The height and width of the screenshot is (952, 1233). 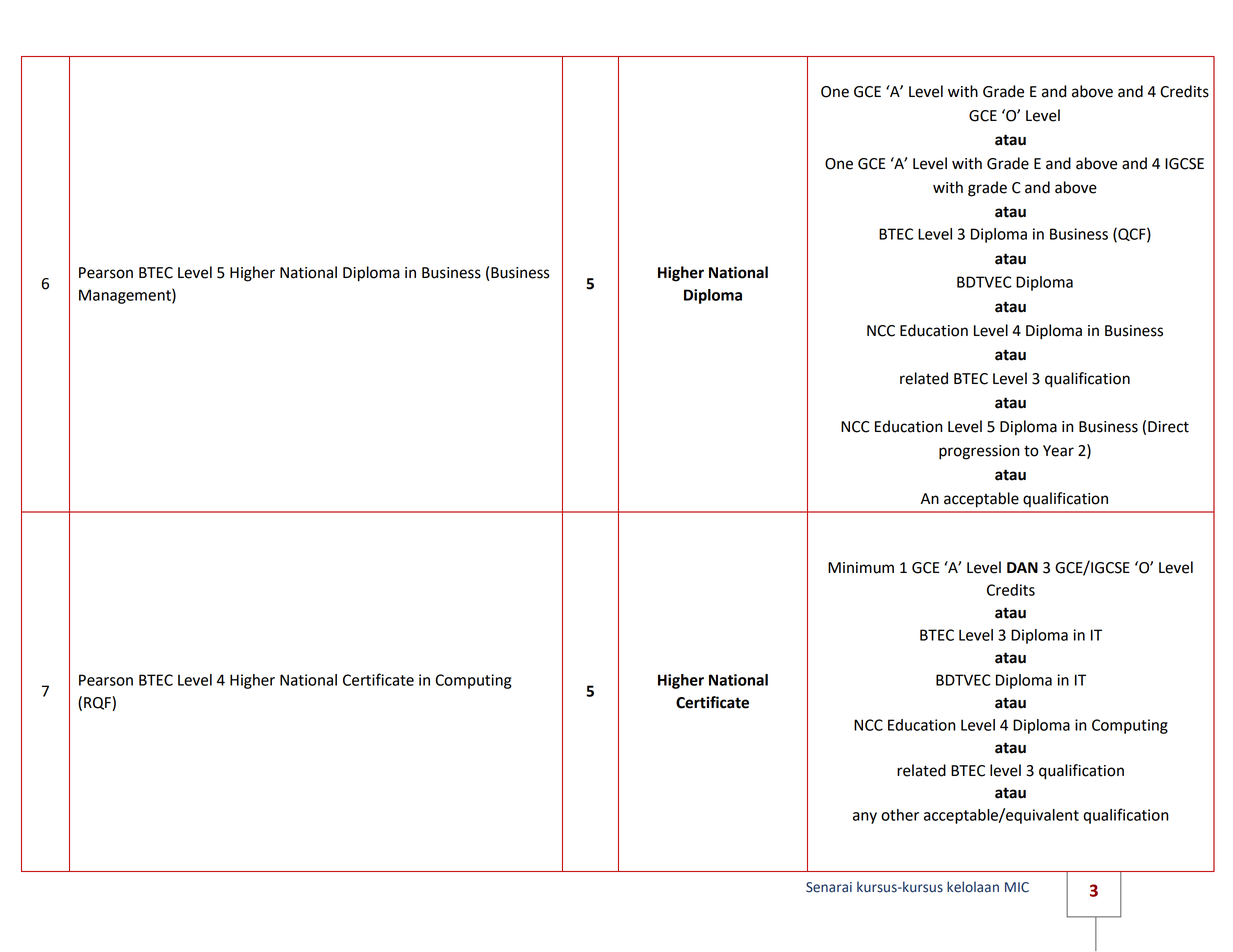 What do you see at coordinates (979, 452) in the screenshot?
I see `progression` at bounding box center [979, 452].
